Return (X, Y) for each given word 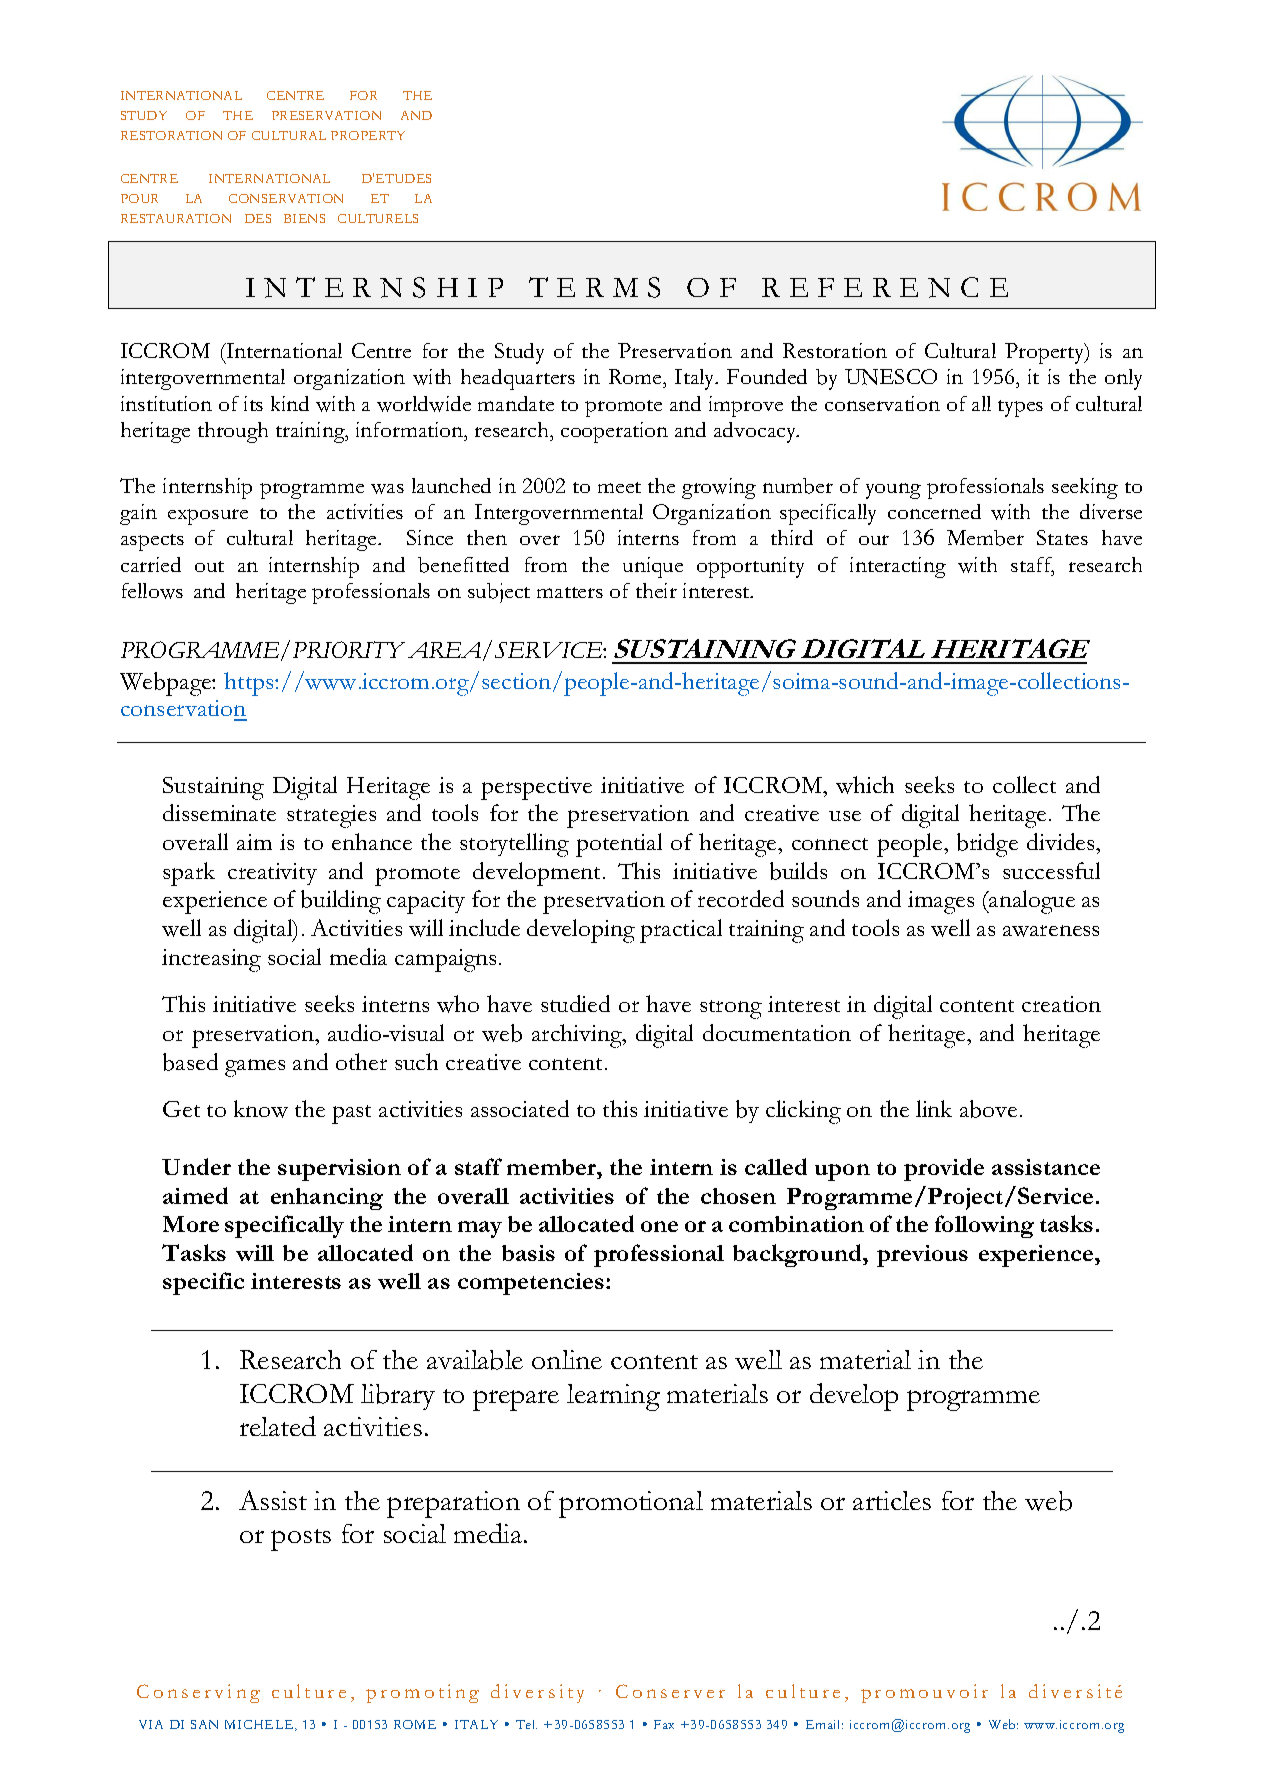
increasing (211, 960)
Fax (664, 1724)
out (209, 566)
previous (922, 1256)
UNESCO (891, 377)
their (656, 590)
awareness (1051, 931)
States (1062, 537)
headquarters (518, 379)
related (278, 1426)
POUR (139, 198)
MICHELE (260, 1725)
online (567, 1359)
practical (681, 931)
